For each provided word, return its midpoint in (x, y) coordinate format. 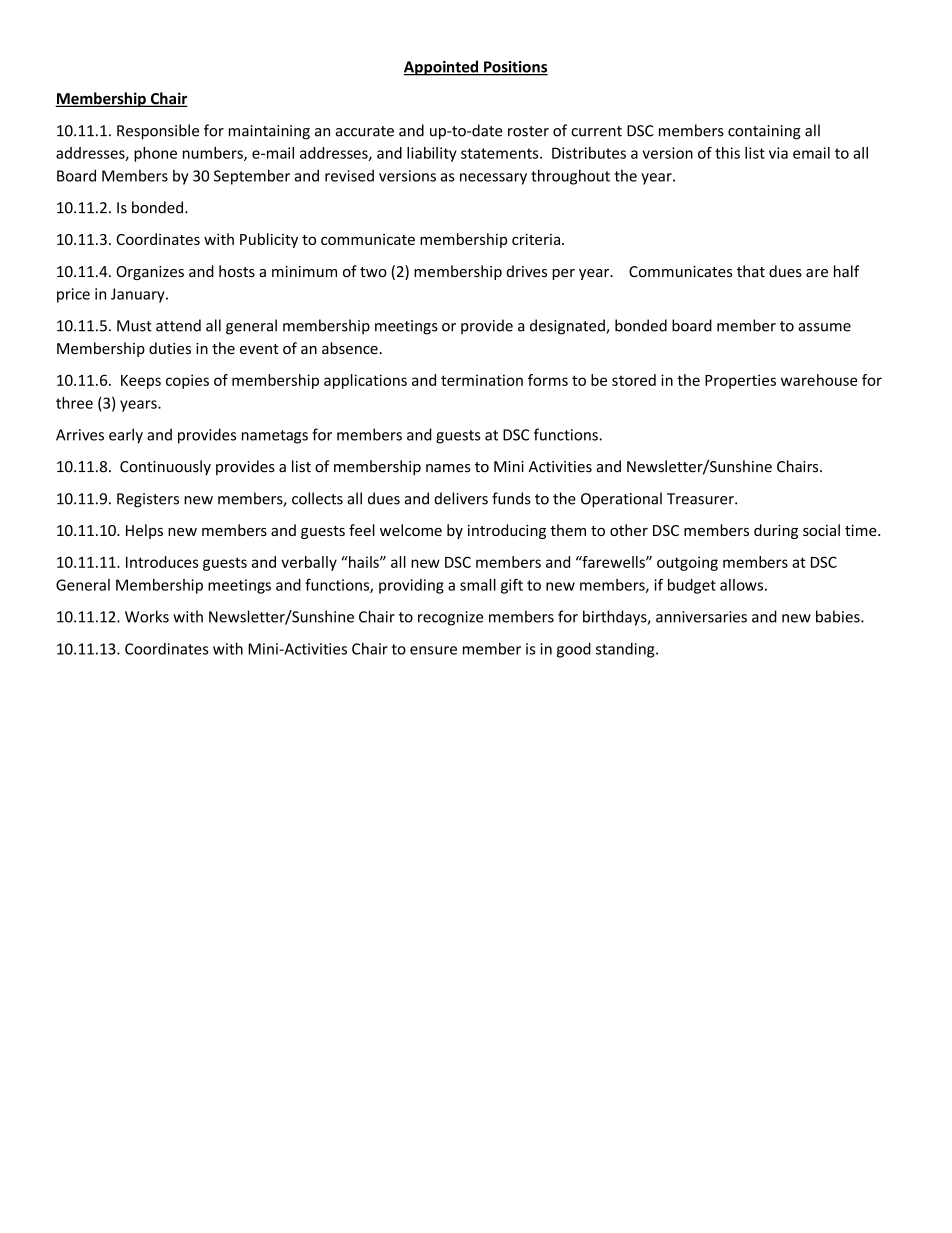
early (126, 436)
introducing (507, 531)
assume (824, 327)
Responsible (158, 132)
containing (764, 132)
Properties (740, 381)
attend (178, 325)
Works (147, 616)
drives (526, 271)
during (776, 531)
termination (482, 380)
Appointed (441, 68)
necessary (493, 179)
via (778, 153)
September (252, 177)
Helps (144, 531)
